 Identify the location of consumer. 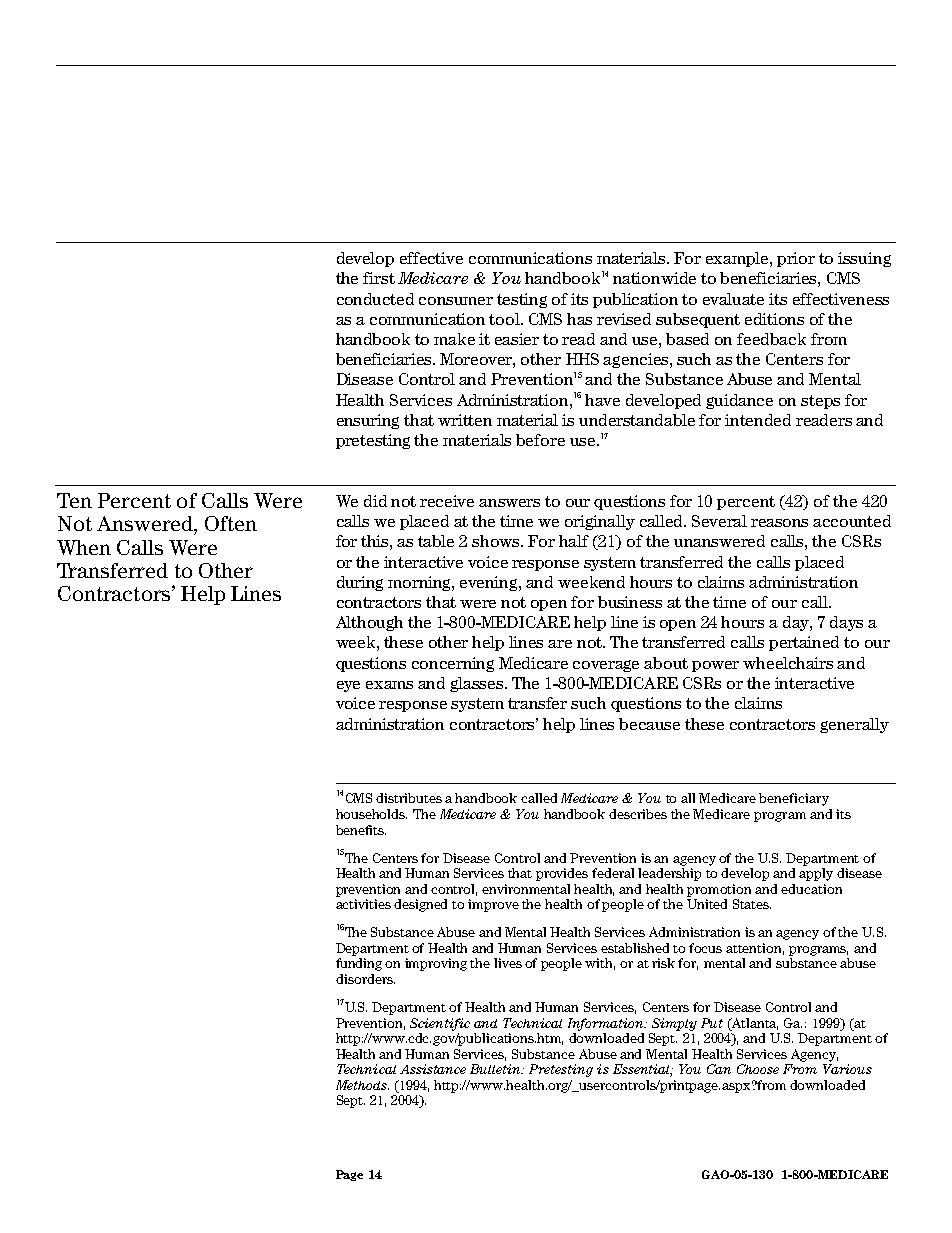
(456, 301).
